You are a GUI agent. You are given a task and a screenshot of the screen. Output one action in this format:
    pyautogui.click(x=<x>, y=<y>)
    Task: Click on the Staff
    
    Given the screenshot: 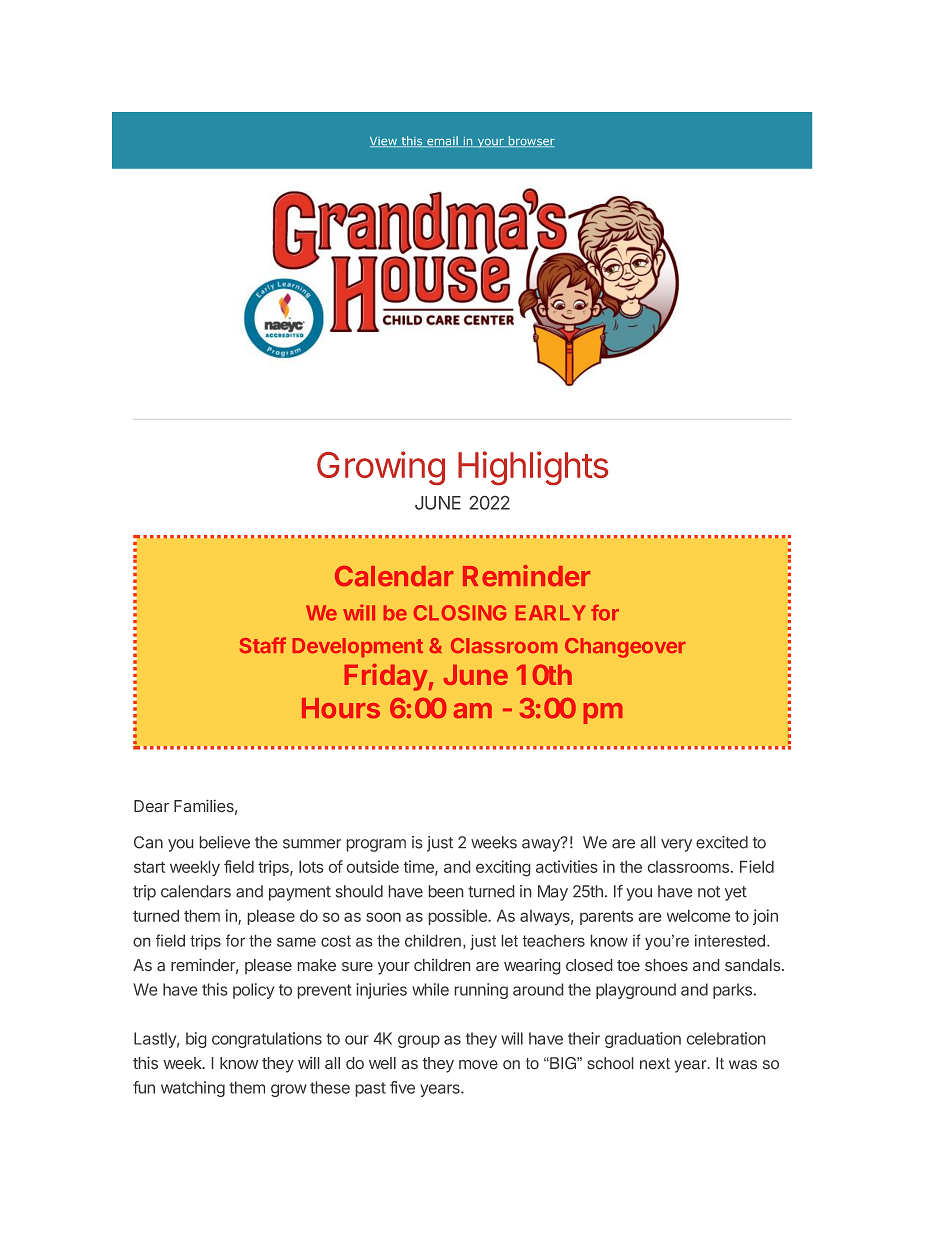 What is the action you would take?
    pyautogui.click(x=263, y=645)
